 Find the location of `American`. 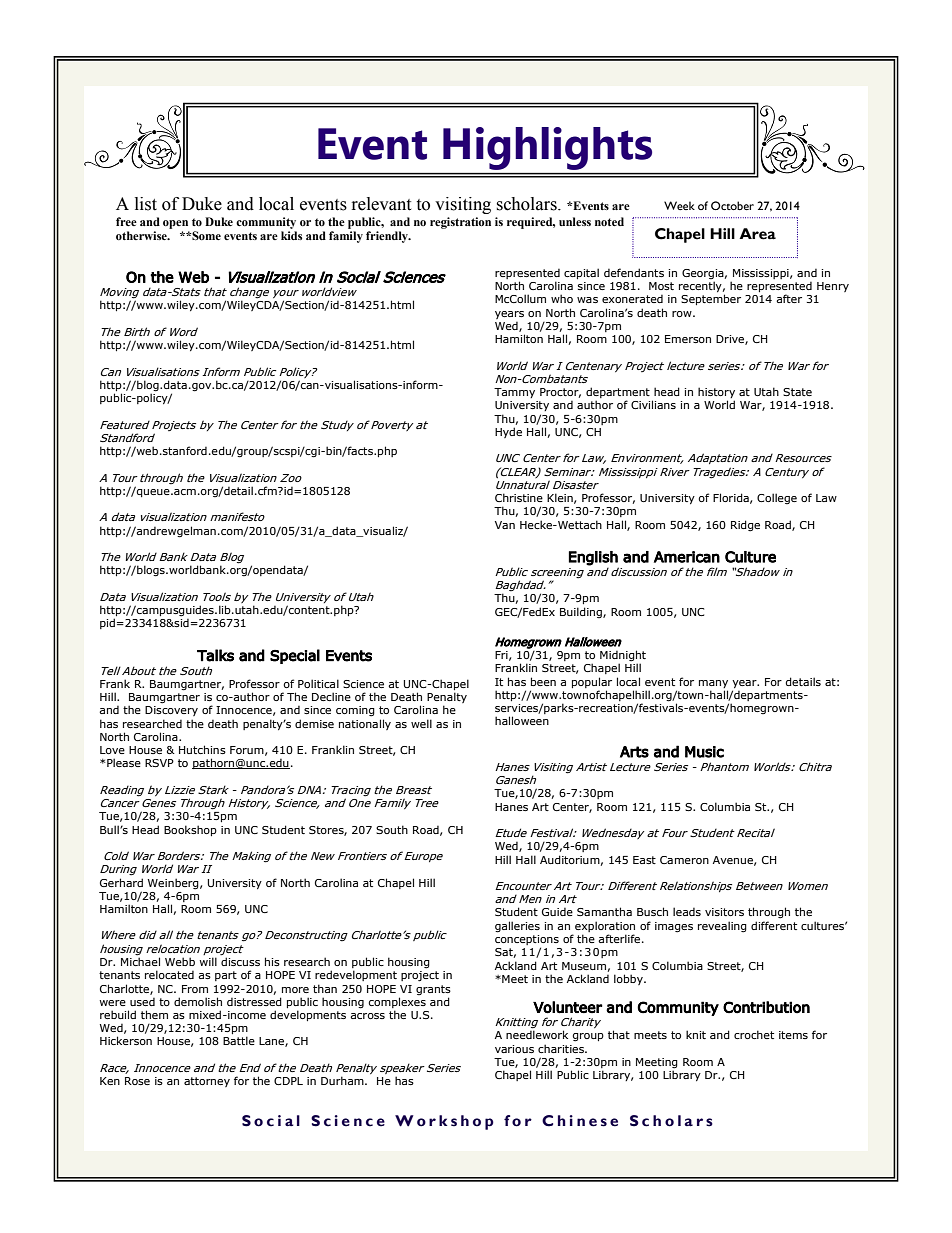

American is located at coordinates (687, 557).
